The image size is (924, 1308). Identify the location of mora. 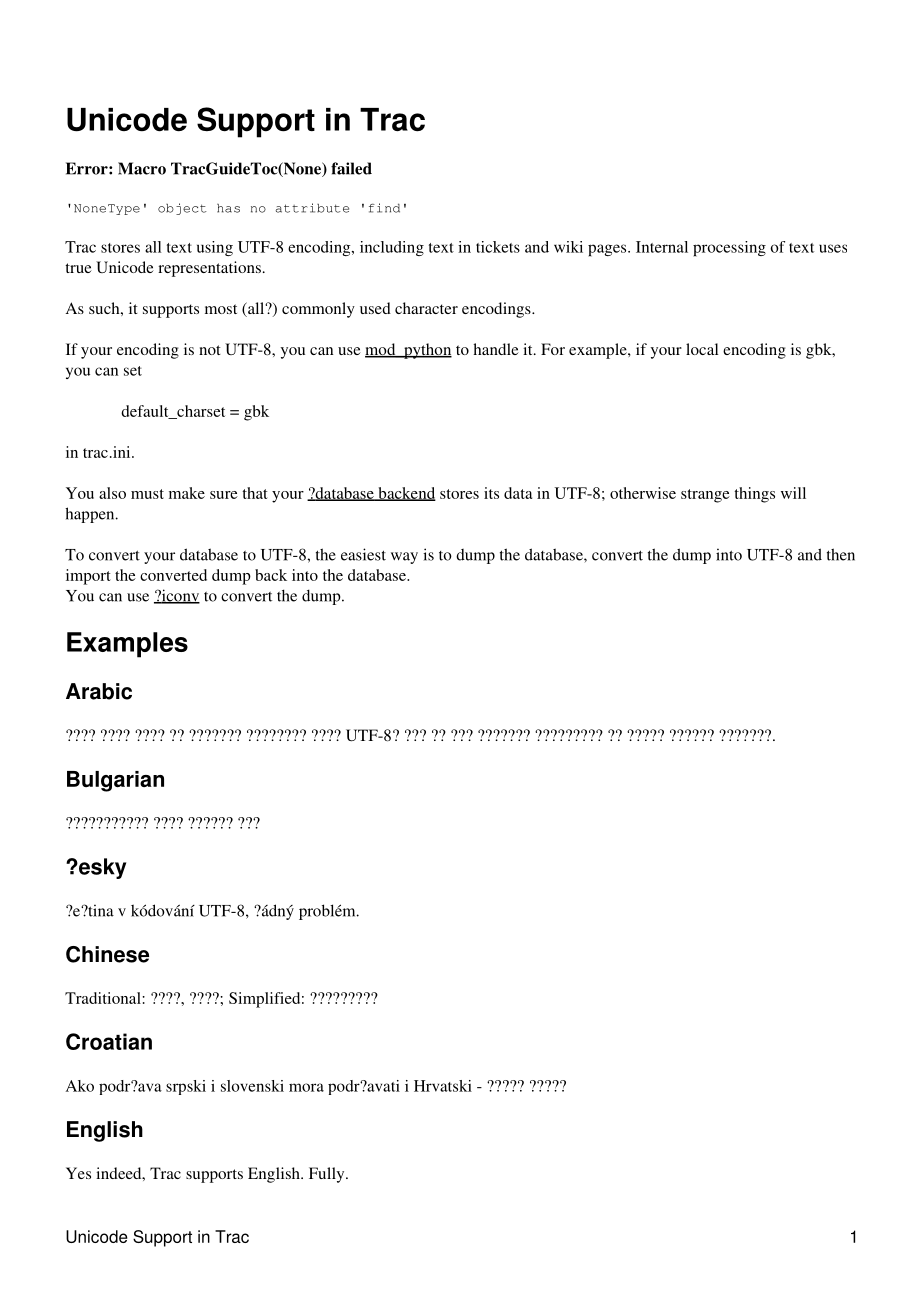
(306, 1087).
